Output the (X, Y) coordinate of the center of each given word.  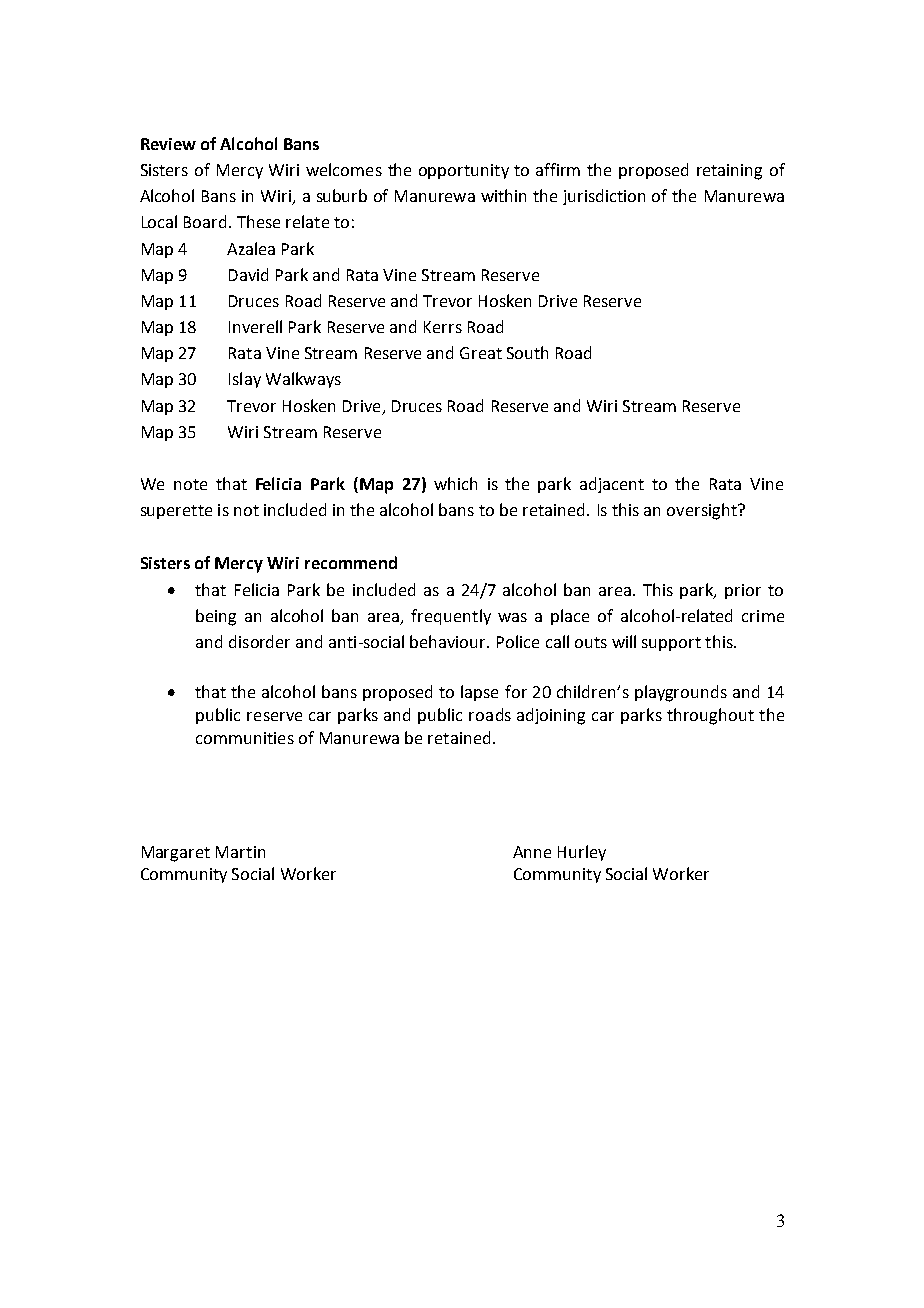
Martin (240, 852)
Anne (532, 852)
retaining (729, 172)
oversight (703, 511)
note (190, 484)
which (455, 483)
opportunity (464, 171)
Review (168, 144)
